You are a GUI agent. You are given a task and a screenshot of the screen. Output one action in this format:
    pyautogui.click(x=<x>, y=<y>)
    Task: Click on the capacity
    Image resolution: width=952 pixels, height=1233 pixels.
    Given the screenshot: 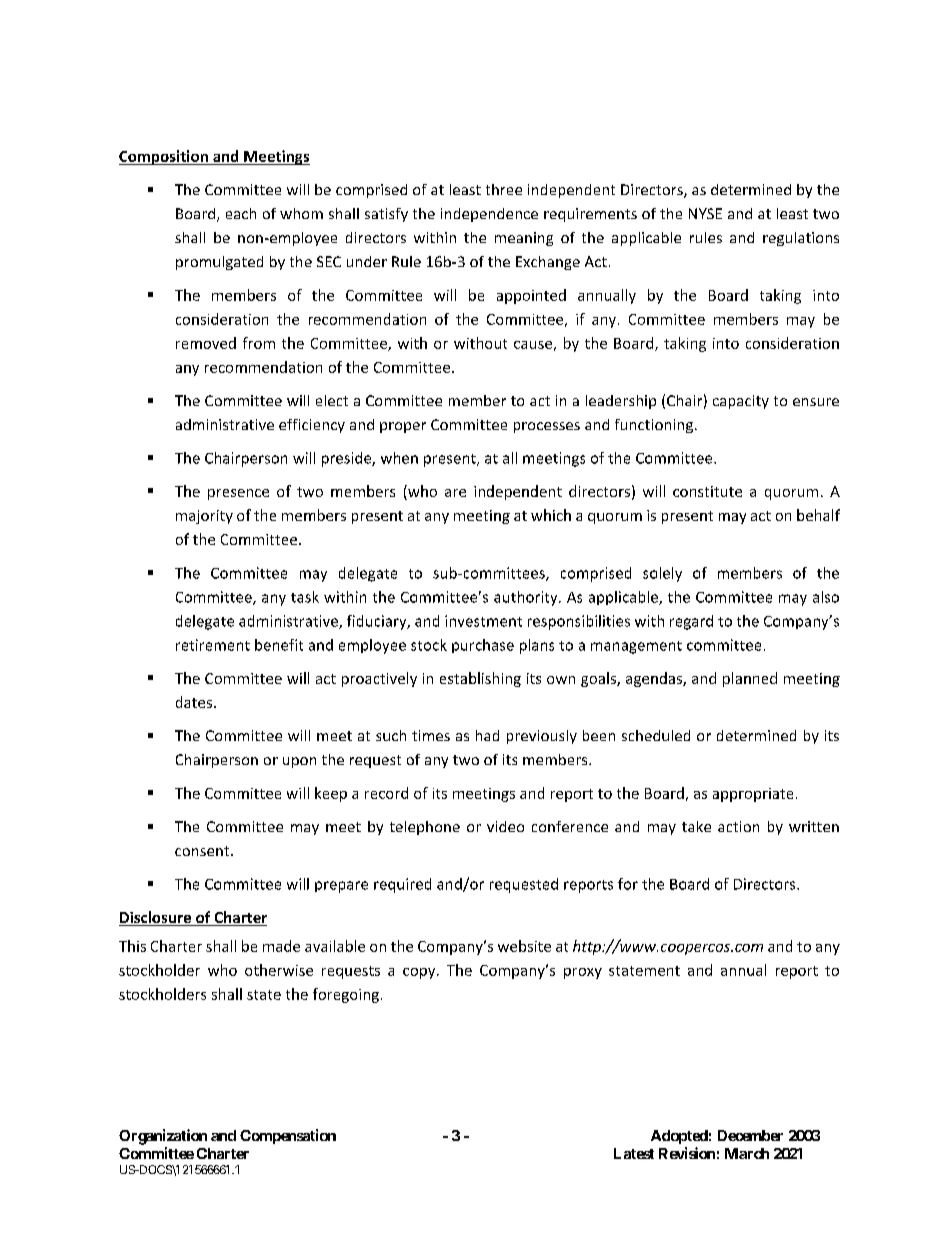 What is the action you would take?
    pyautogui.click(x=741, y=402)
